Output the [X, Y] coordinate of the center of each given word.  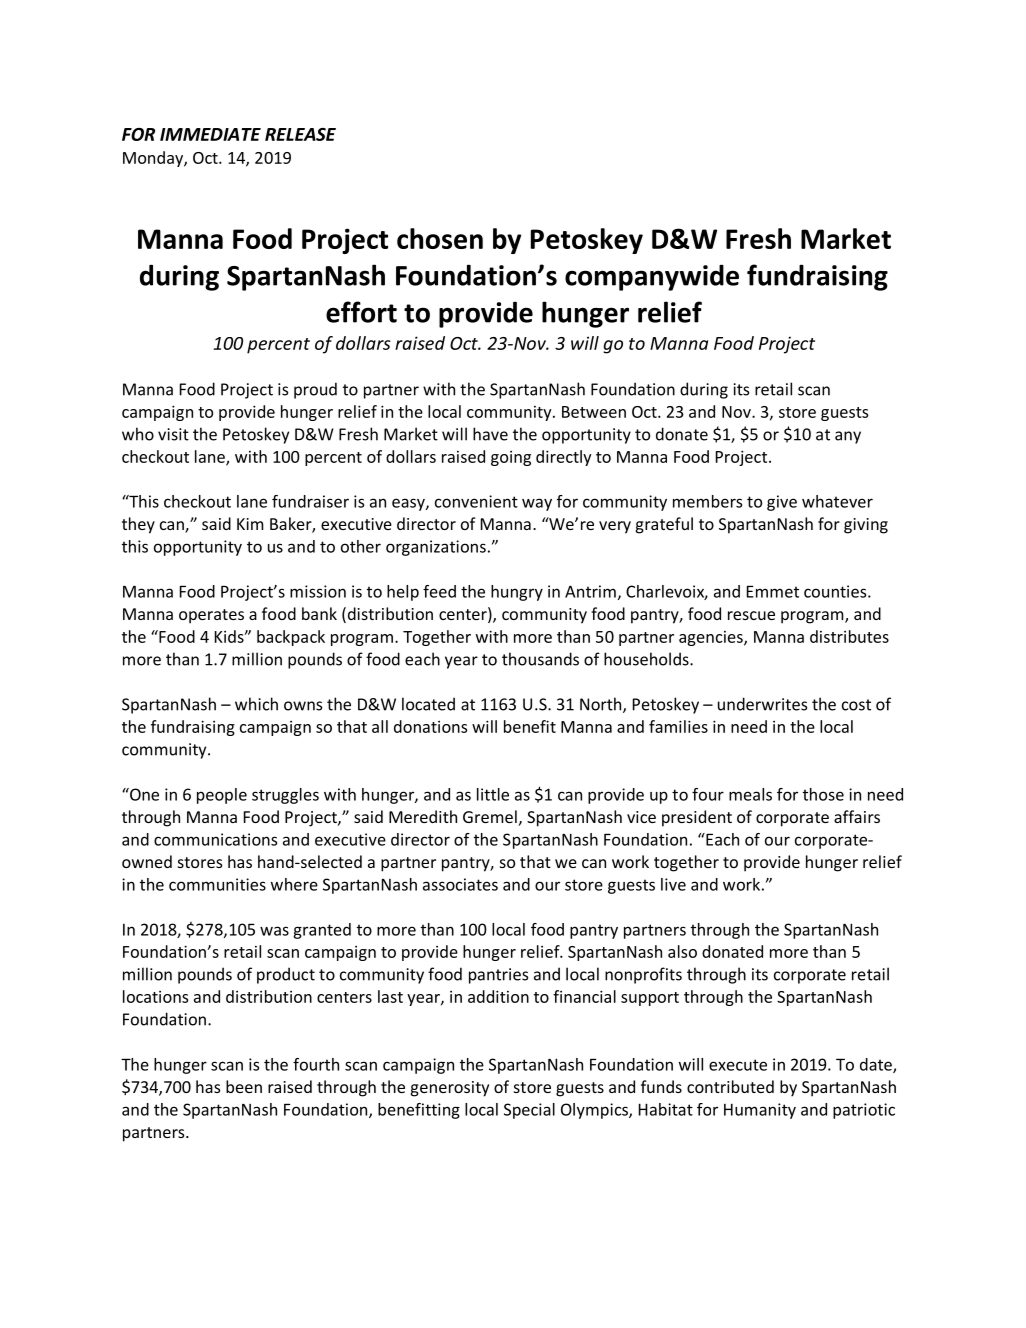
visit [173, 434]
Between [594, 412]
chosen [440, 238]
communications [215, 839]
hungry [517, 593]
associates [460, 884]
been [244, 1086]
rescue [751, 615]
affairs [857, 816]
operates [211, 616]
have [490, 434]
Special [529, 1111]
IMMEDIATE [210, 134]
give [782, 503]
